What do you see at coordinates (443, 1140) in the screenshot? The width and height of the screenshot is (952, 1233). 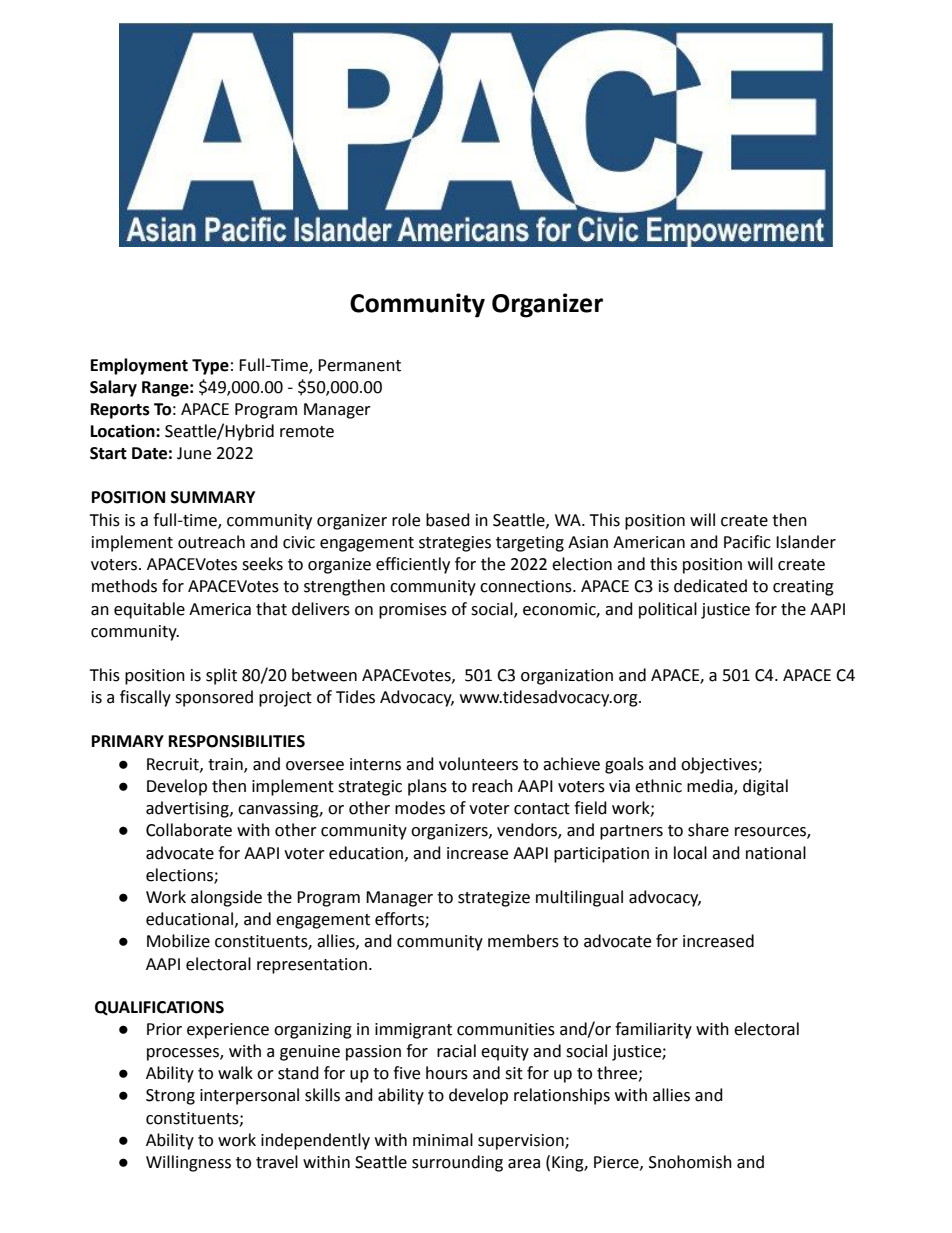 I see `minimal` at bounding box center [443, 1140].
